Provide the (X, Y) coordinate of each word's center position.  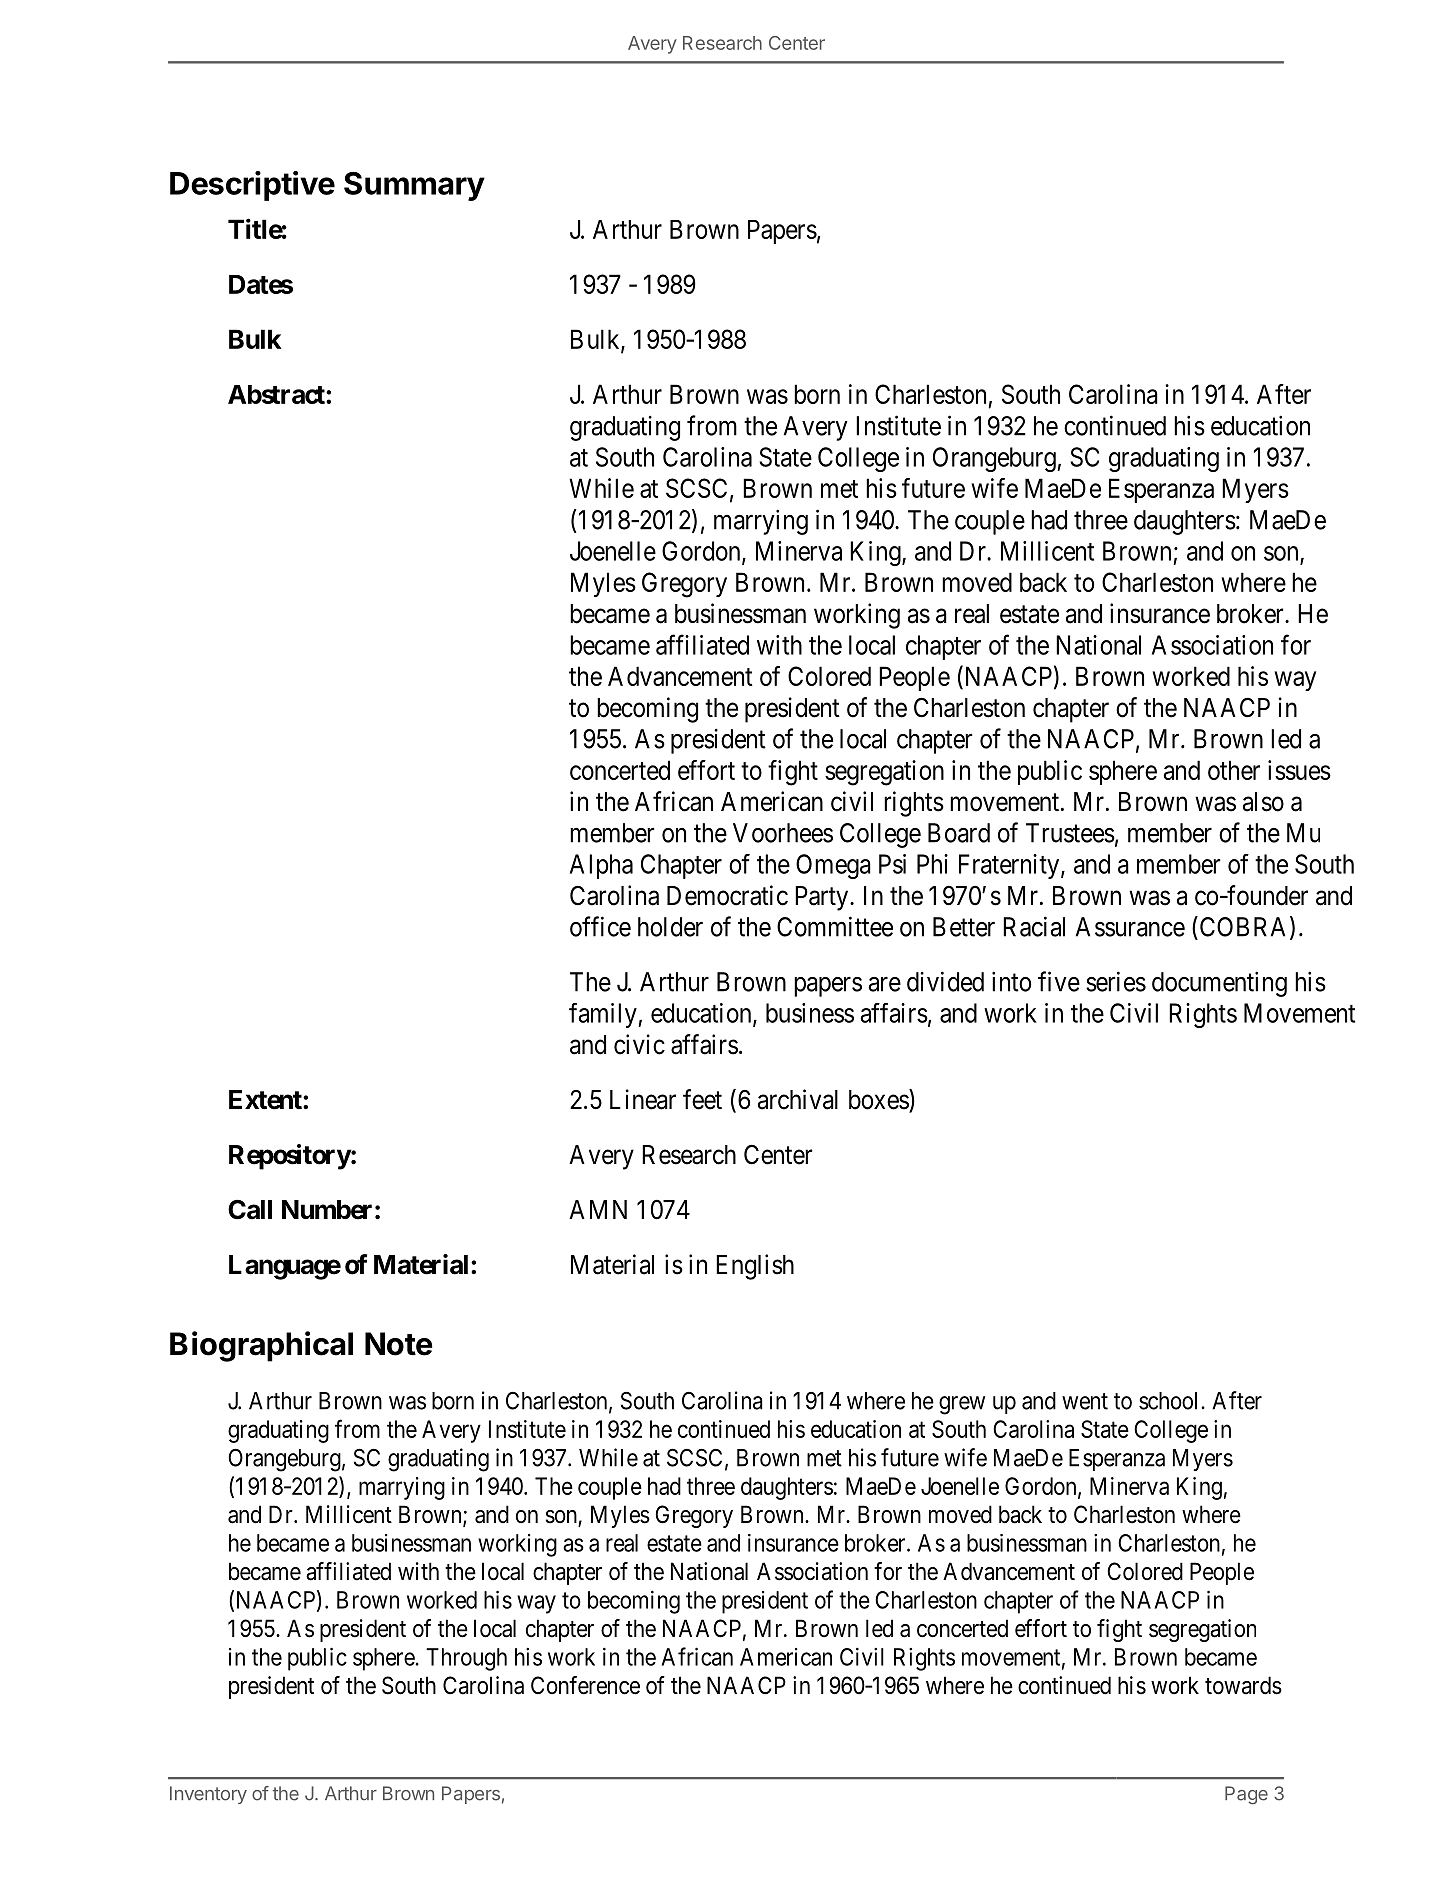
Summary (414, 186)
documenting (1219, 984)
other (1234, 770)
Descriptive (252, 186)
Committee (835, 926)
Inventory (208, 1795)
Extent (266, 1100)
